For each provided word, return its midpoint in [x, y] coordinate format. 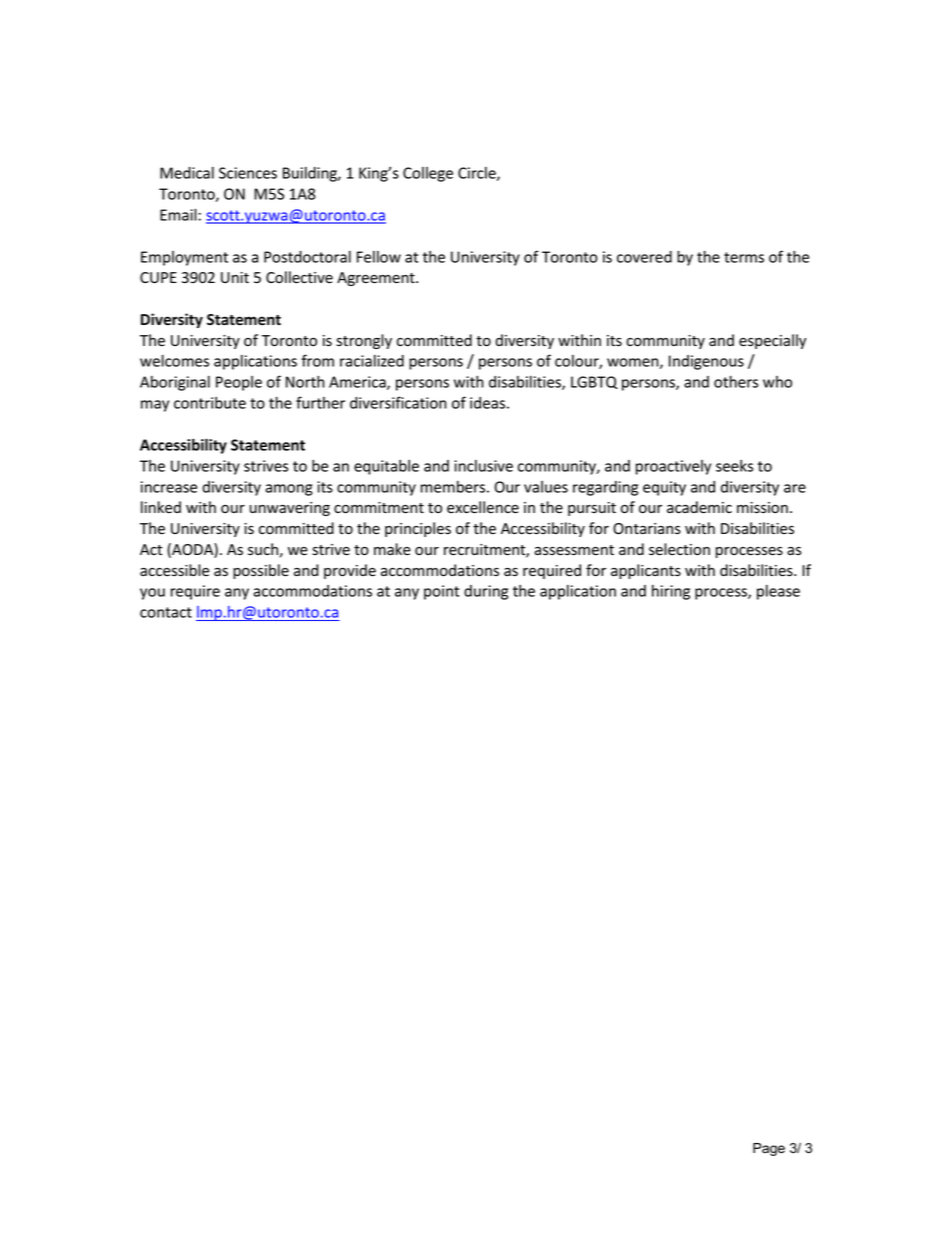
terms [744, 257]
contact [166, 612]
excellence [483, 507]
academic [699, 507]
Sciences [248, 173]
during [486, 592]
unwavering [290, 509]
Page [769, 1149]
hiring [671, 592]
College [428, 174]
